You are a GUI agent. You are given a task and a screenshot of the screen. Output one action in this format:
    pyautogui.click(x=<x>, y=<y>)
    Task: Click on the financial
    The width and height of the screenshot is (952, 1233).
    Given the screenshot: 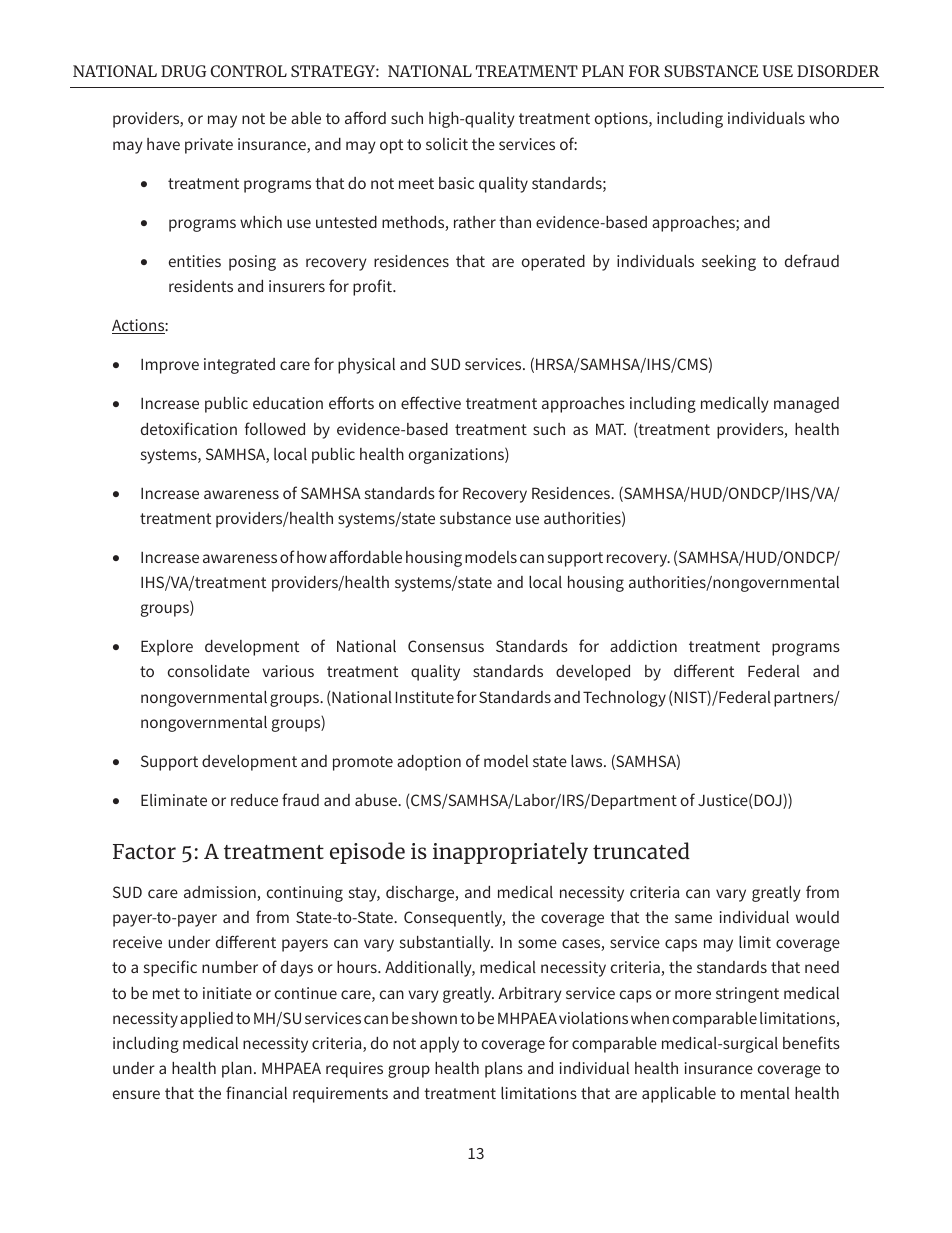 What is the action you would take?
    pyautogui.click(x=256, y=1092)
